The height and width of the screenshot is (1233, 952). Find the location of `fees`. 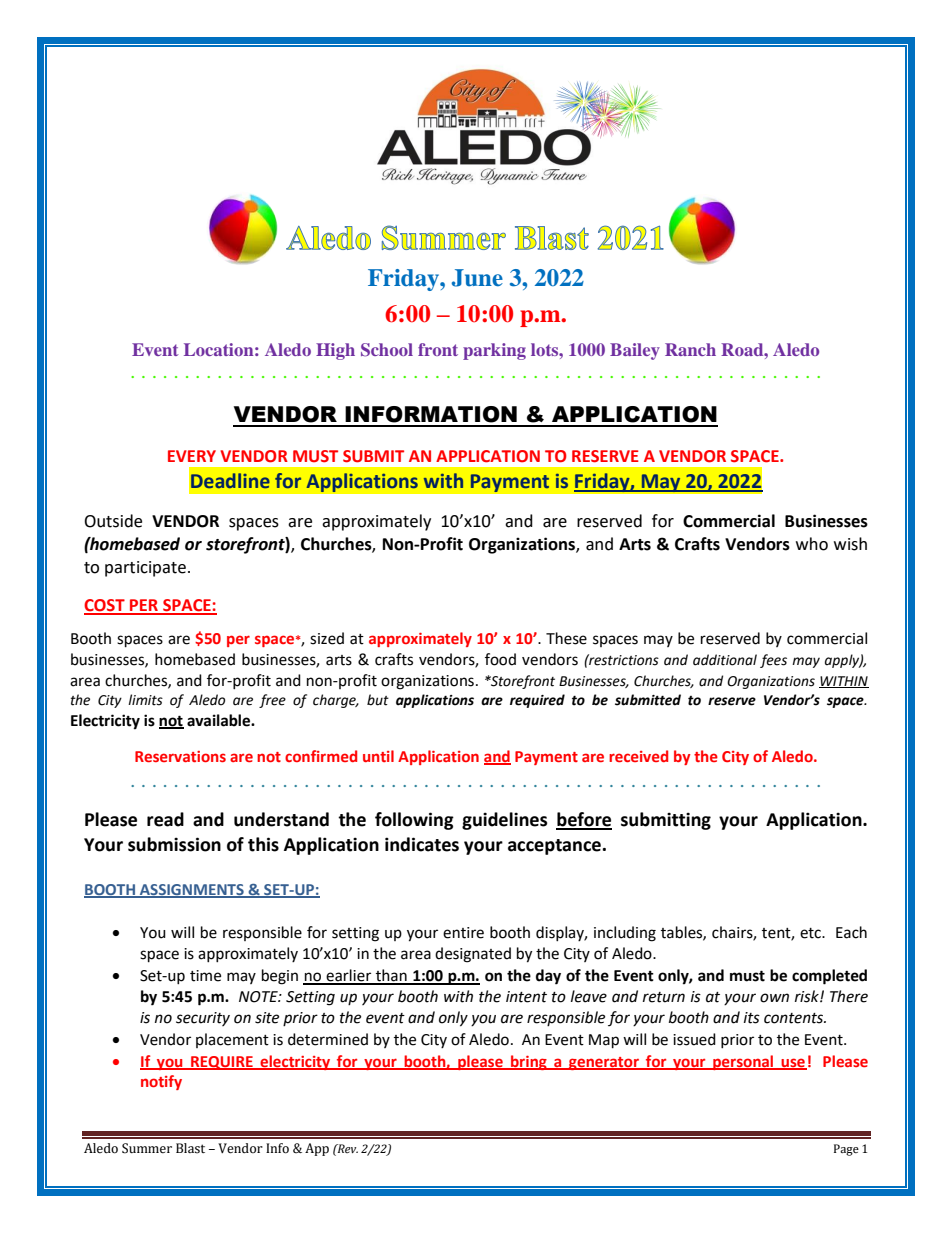

fees is located at coordinates (773, 661).
